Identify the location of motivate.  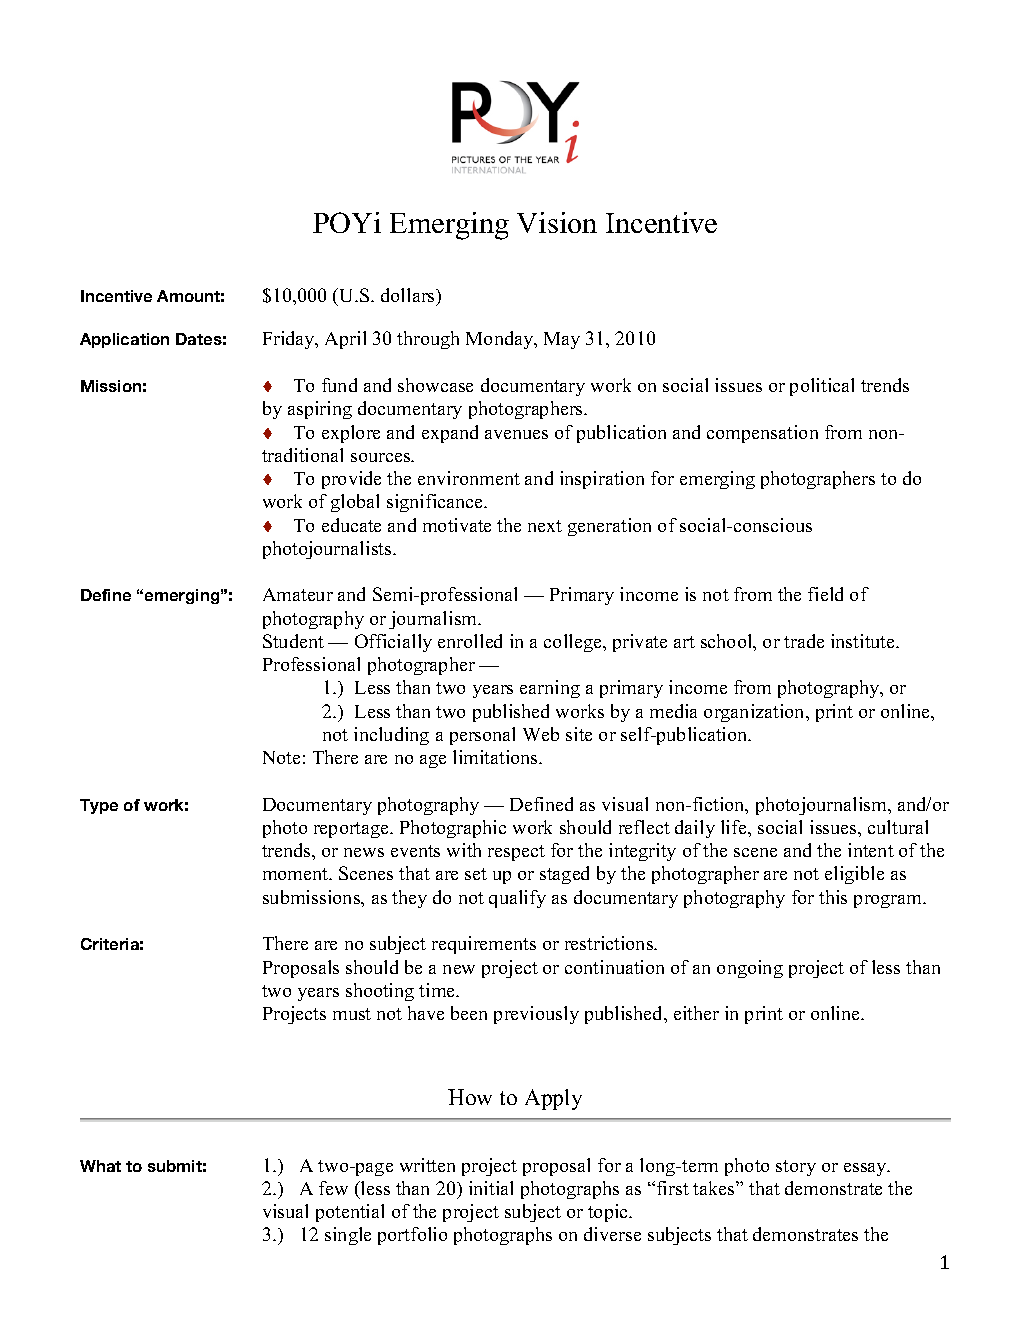
(457, 525).
